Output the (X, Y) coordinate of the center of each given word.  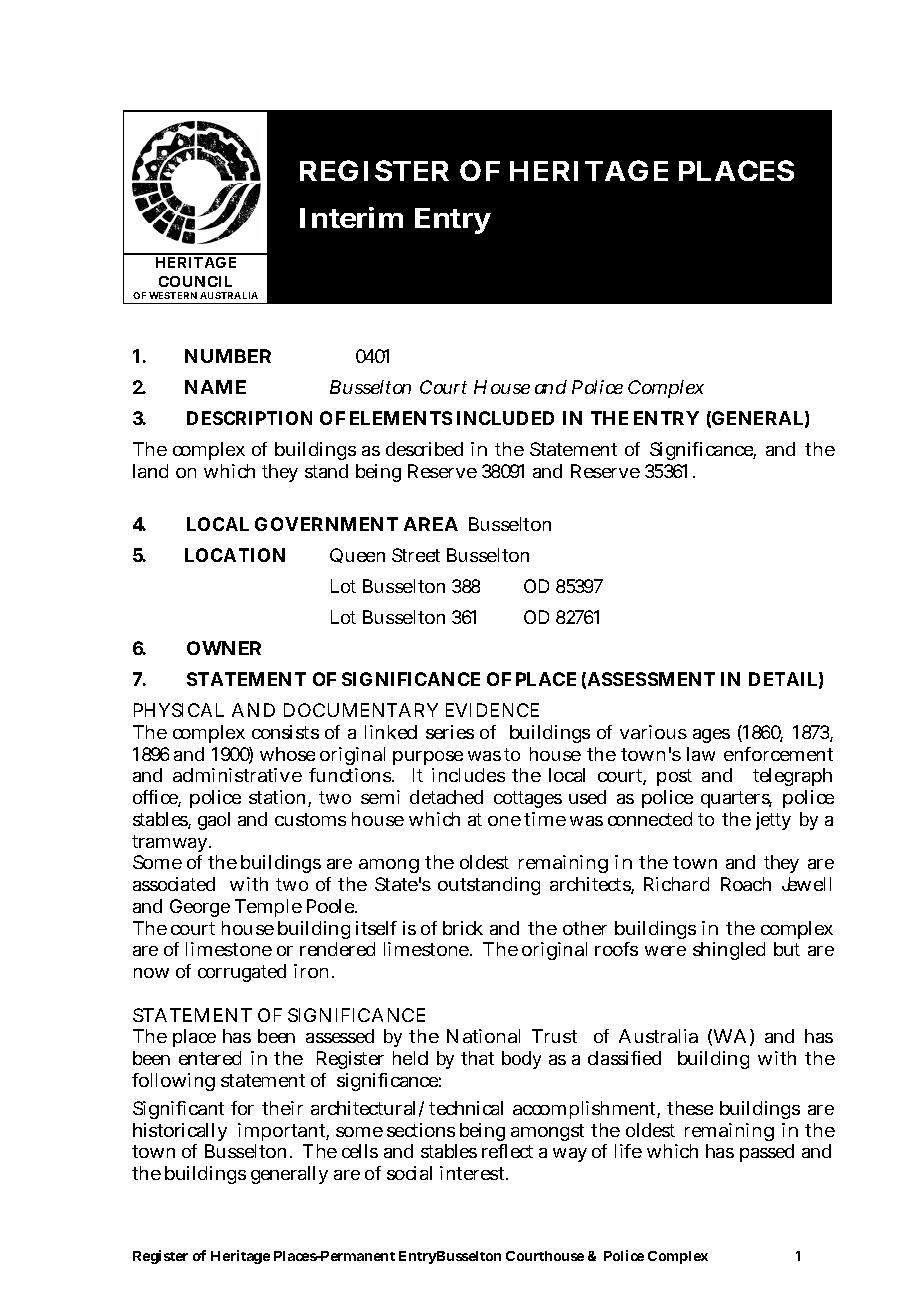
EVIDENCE (492, 710)
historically (180, 1132)
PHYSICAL (179, 710)
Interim (351, 217)
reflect (507, 1151)
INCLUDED (505, 418)
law (701, 754)
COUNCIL (195, 281)
